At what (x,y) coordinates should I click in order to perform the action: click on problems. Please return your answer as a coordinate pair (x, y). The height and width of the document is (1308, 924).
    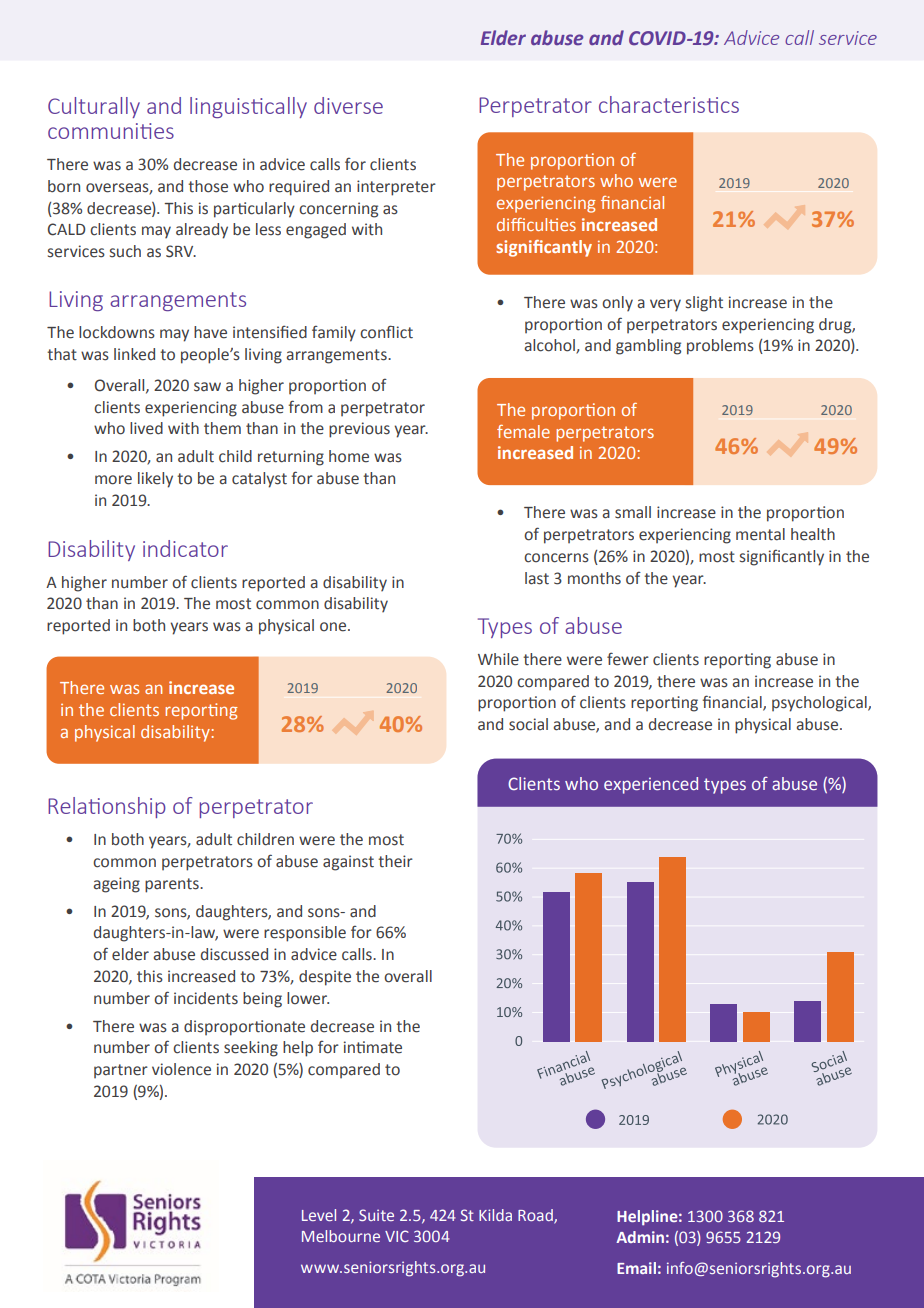
    Looking at the image, I should click on (720, 347).
